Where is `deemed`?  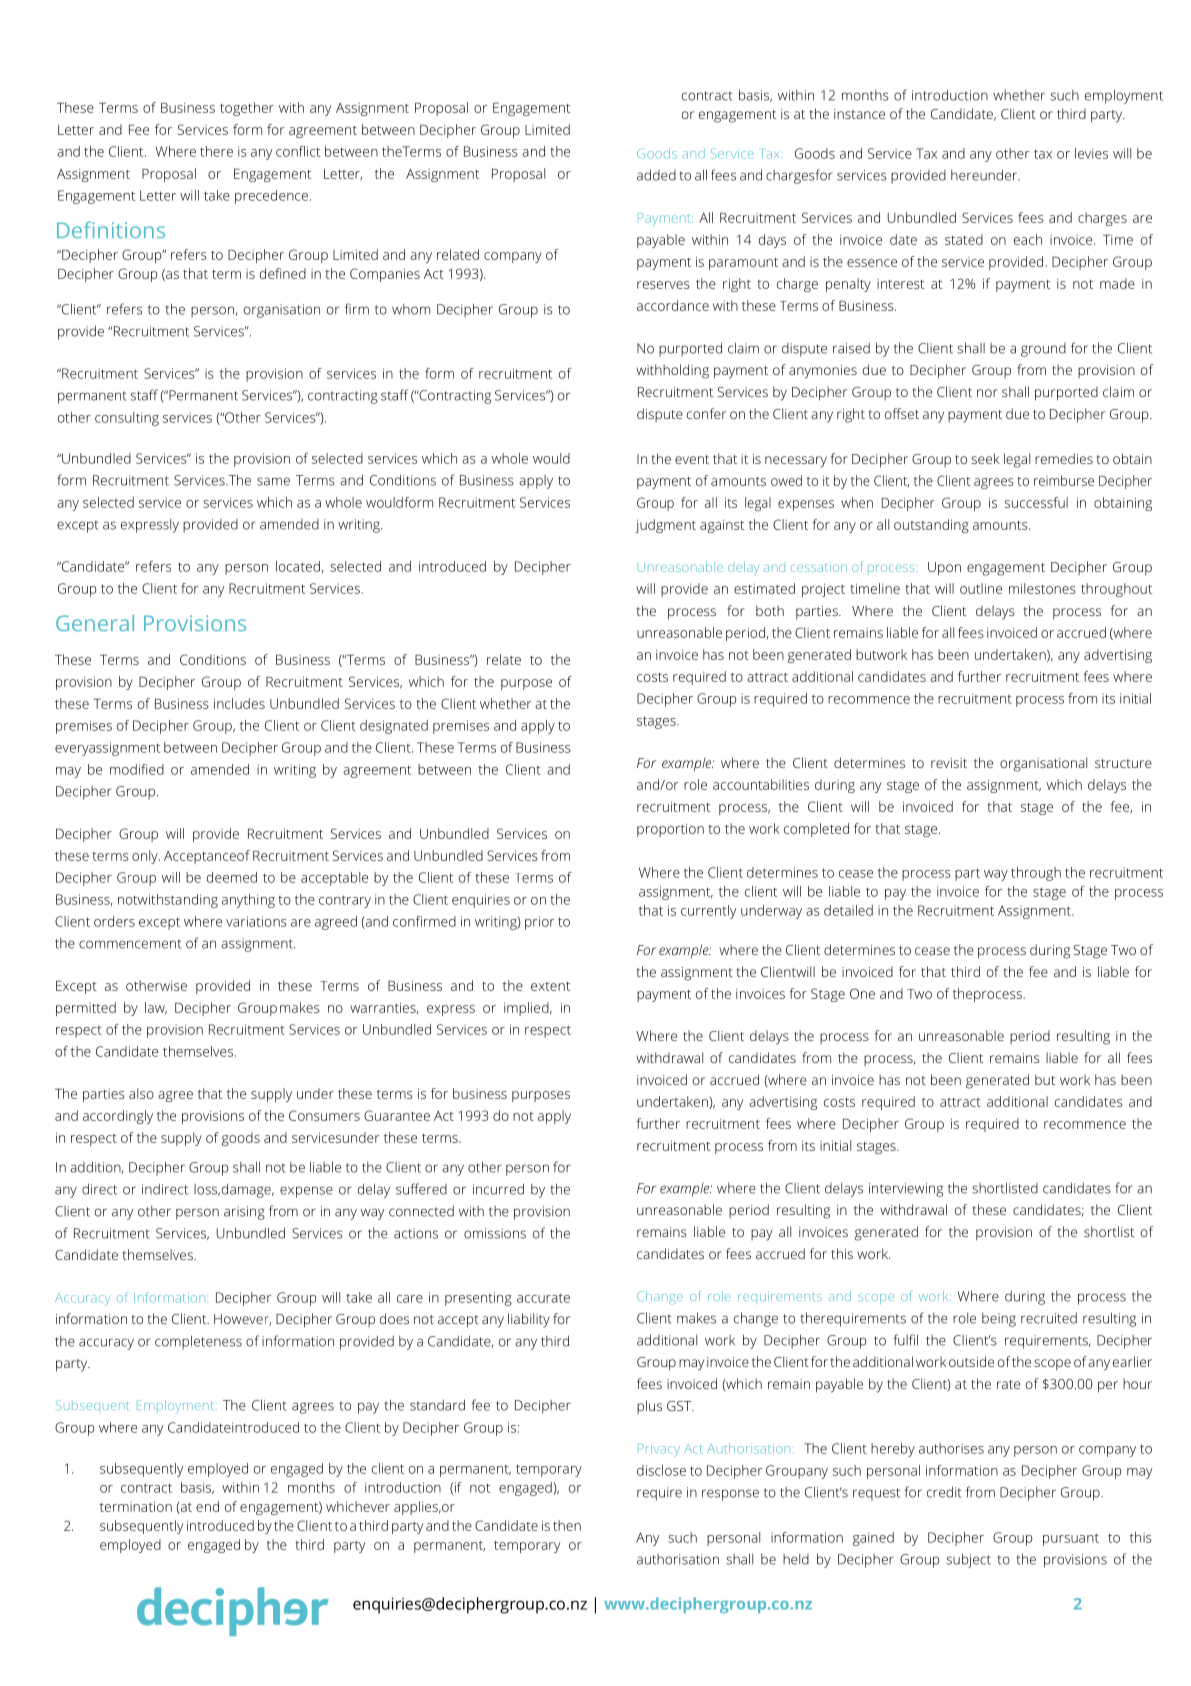 deemed is located at coordinates (232, 877).
